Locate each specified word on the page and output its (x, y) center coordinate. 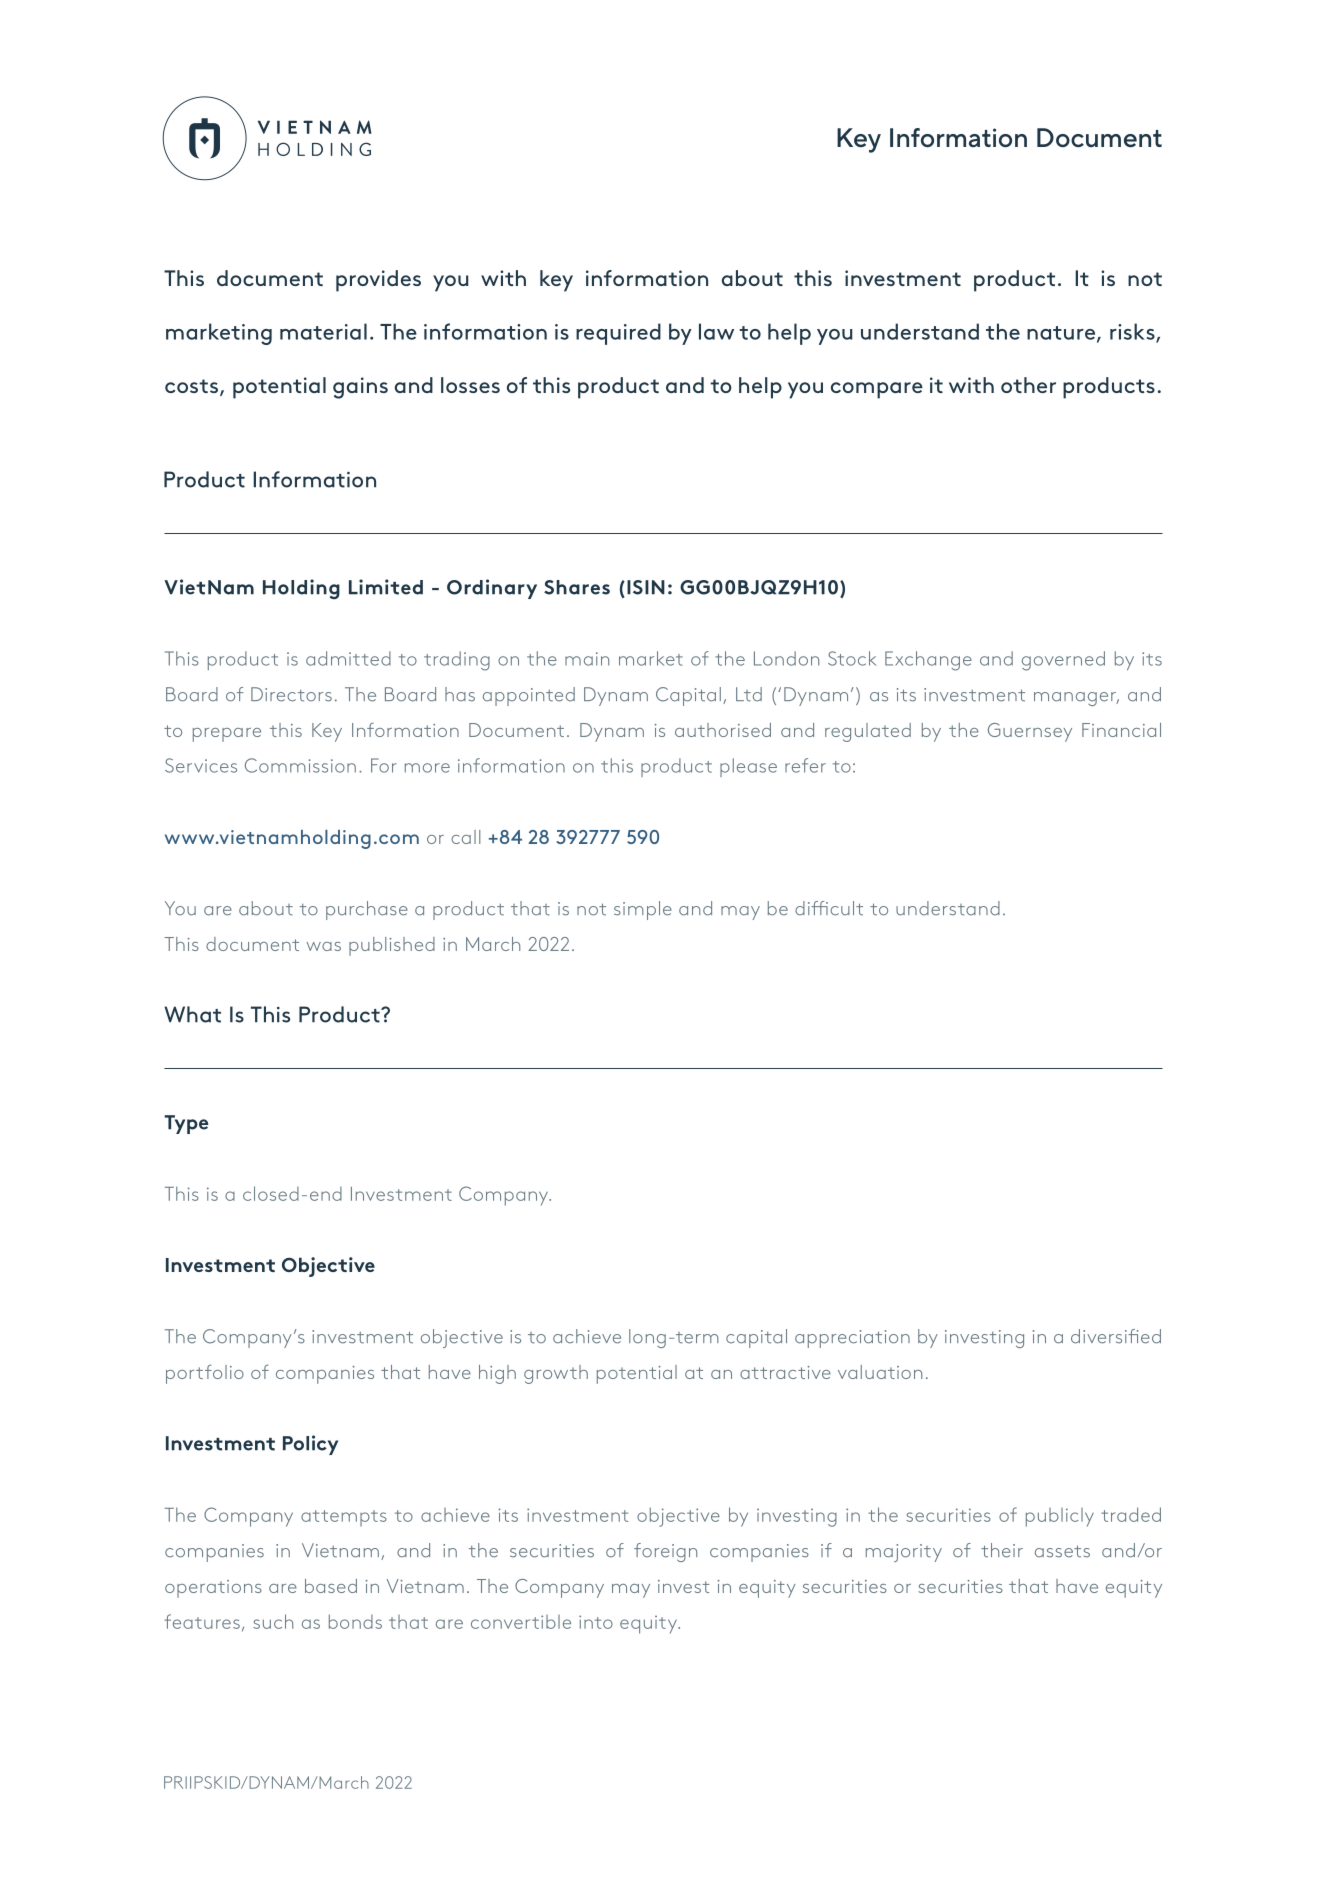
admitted (348, 658)
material (323, 331)
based (331, 1586)
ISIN (646, 587)
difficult (829, 908)
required (618, 334)
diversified (1116, 1336)
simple (643, 910)
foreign (665, 1552)
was (324, 946)
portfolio (205, 1374)
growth (556, 1374)
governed (1063, 661)
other (1028, 385)
